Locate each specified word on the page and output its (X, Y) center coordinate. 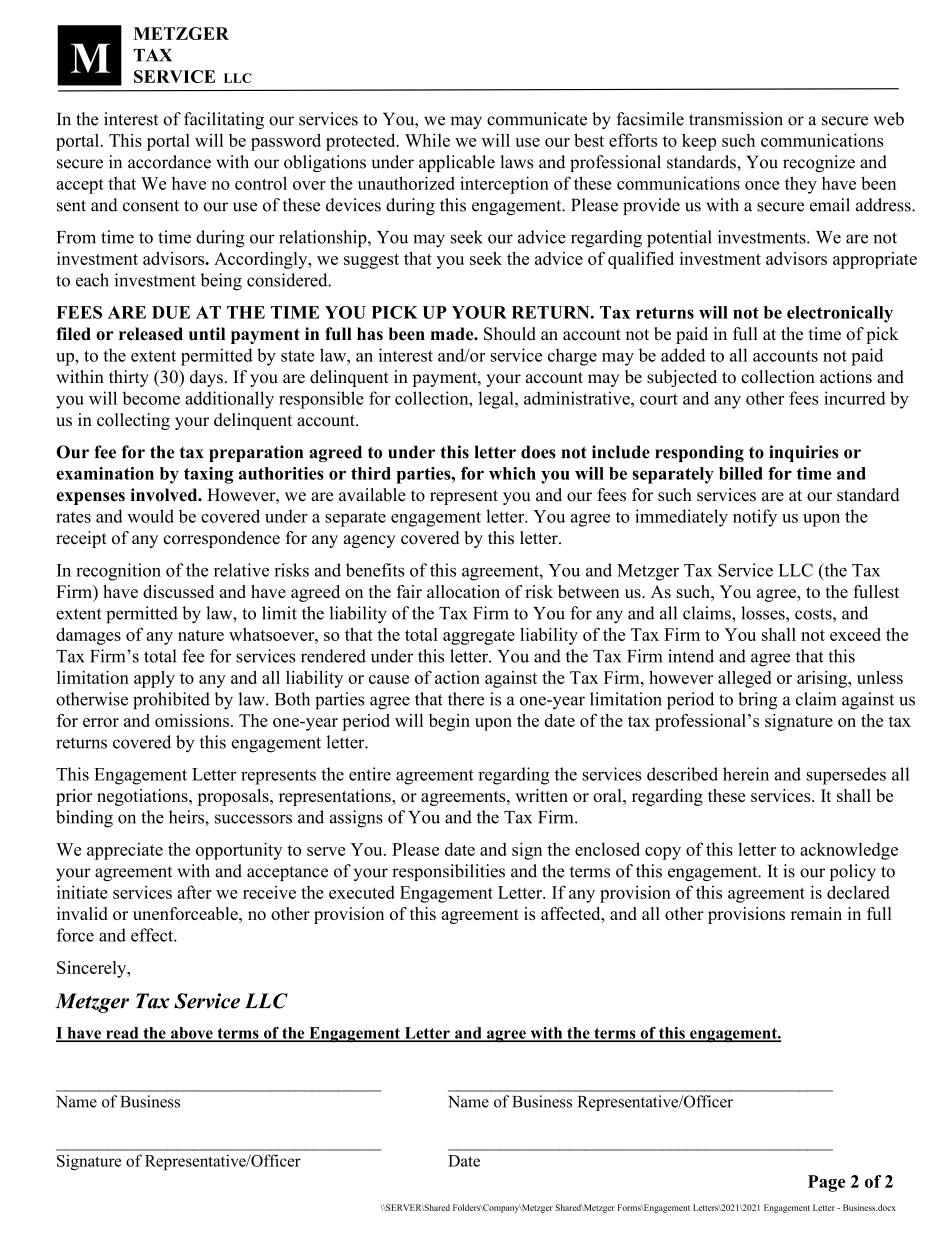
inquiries (803, 453)
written (541, 795)
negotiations (143, 797)
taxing (208, 475)
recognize (819, 163)
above (192, 1034)
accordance (169, 162)
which (512, 473)
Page (826, 1183)
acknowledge (849, 851)
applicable (457, 163)
